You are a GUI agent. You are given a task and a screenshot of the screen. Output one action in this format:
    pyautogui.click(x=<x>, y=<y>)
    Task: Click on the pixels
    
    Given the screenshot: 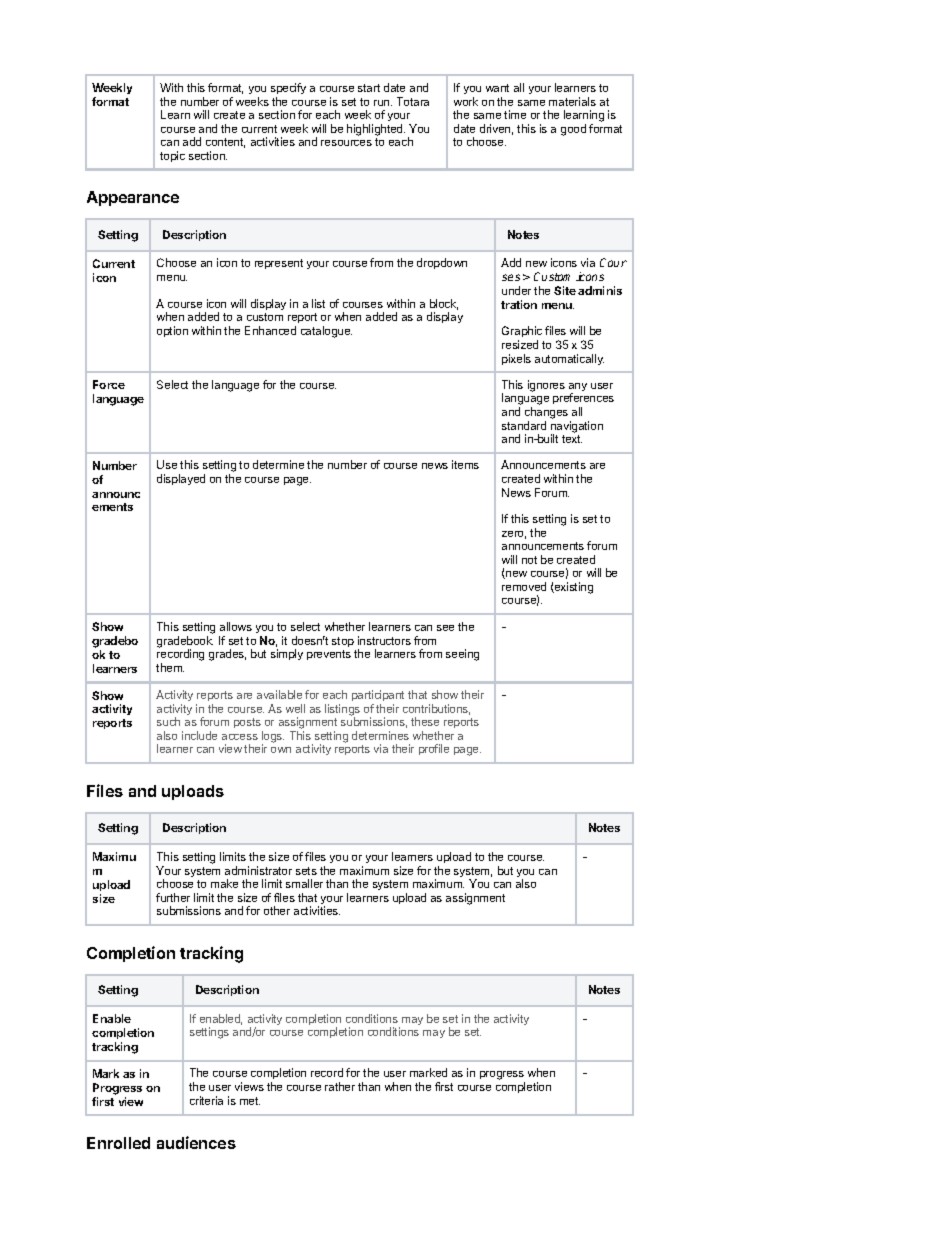 What is the action you would take?
    pyautogui.click(x=516, y=359)
